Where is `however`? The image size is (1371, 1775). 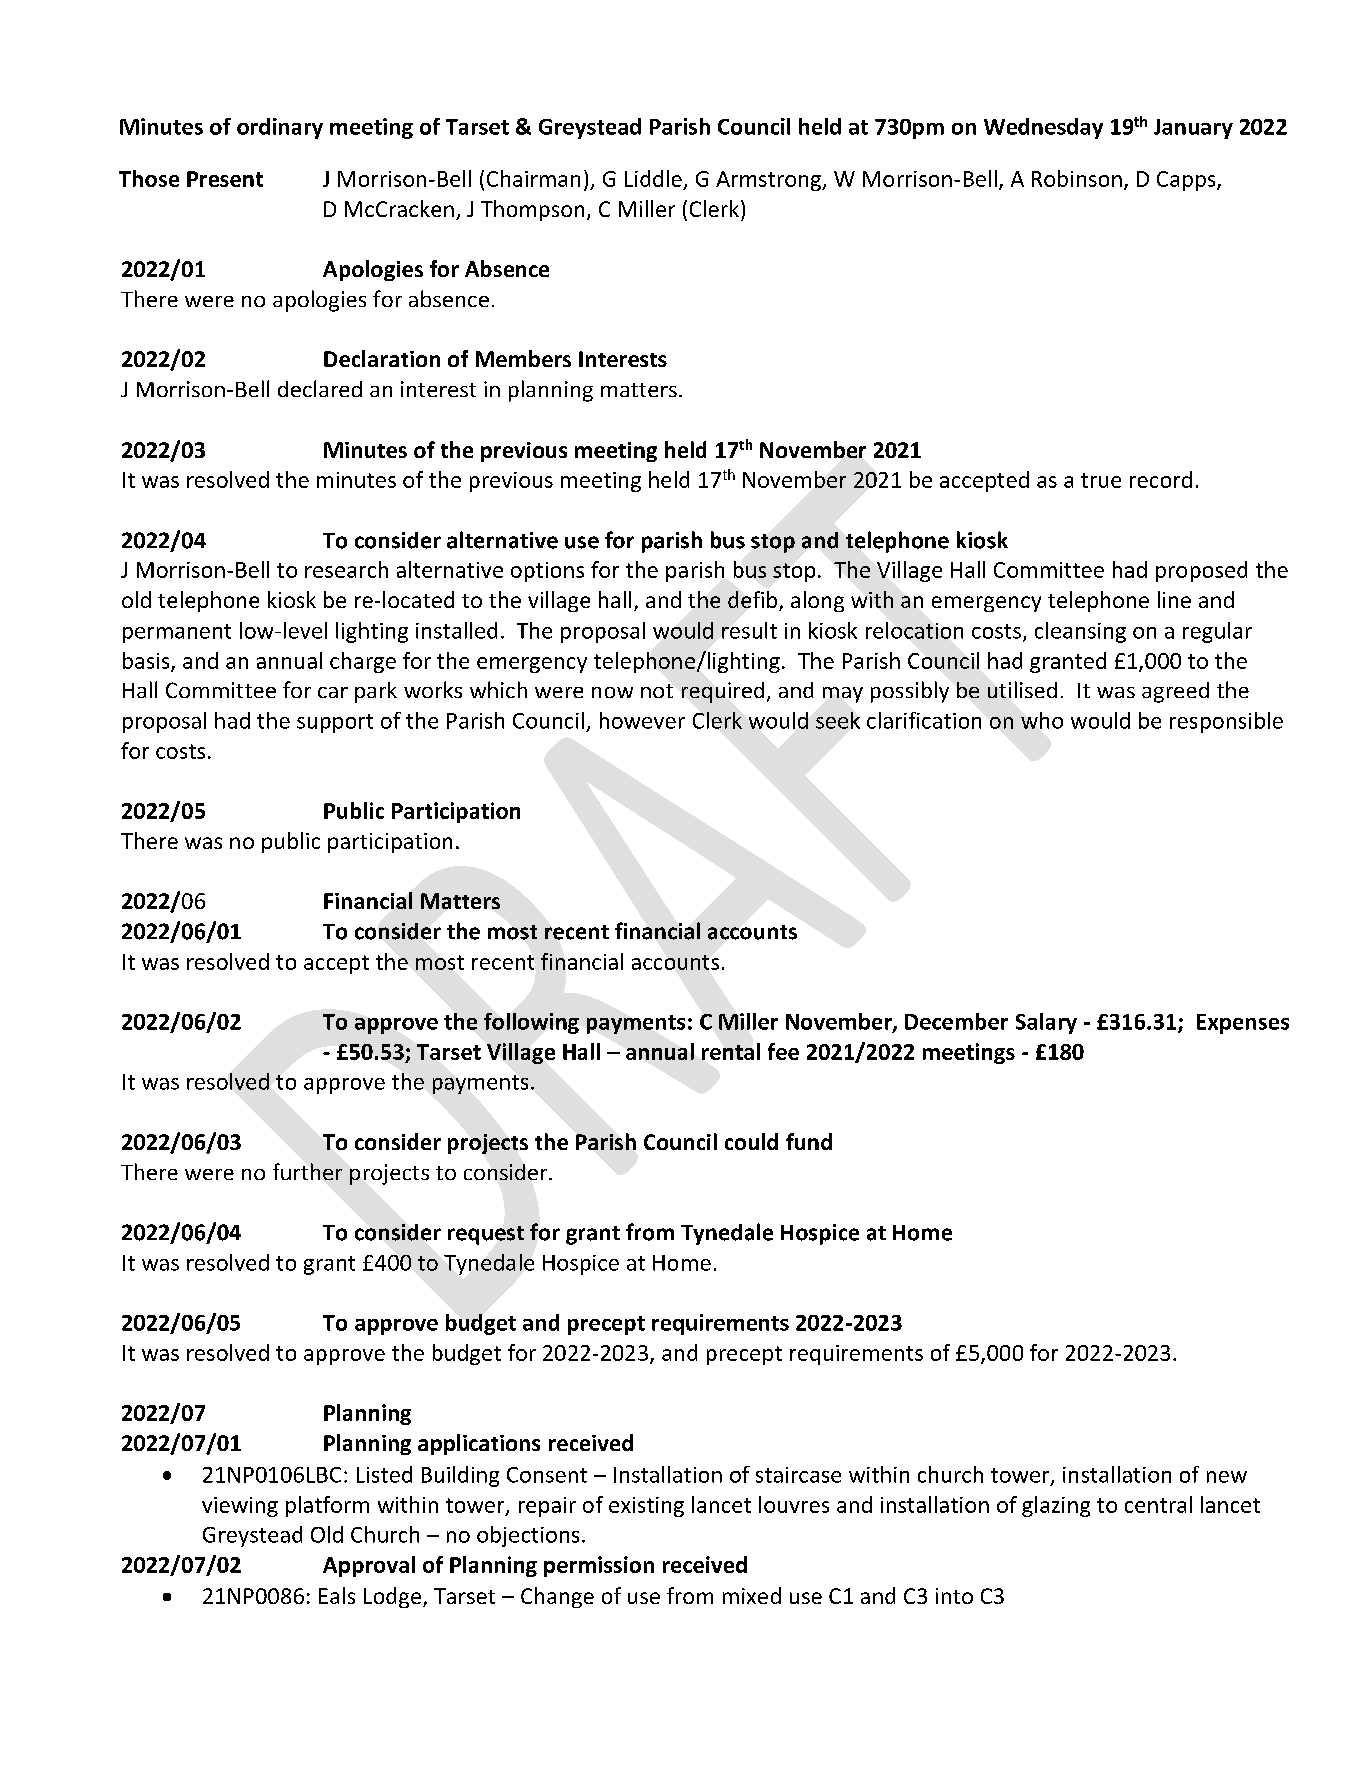 however is located at coordinates (642, 720).
